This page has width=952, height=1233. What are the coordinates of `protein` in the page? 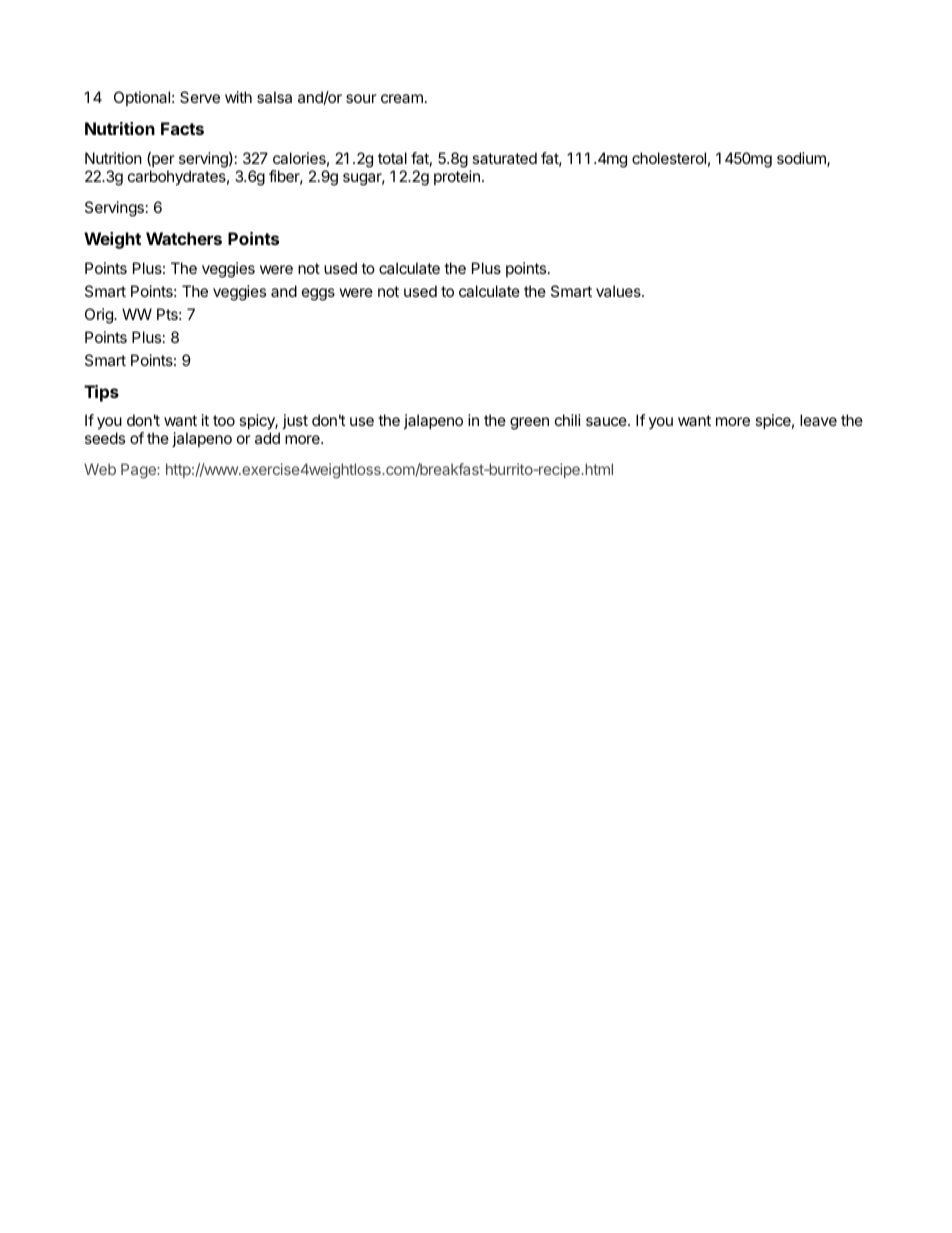 It's located at (457, 177).
